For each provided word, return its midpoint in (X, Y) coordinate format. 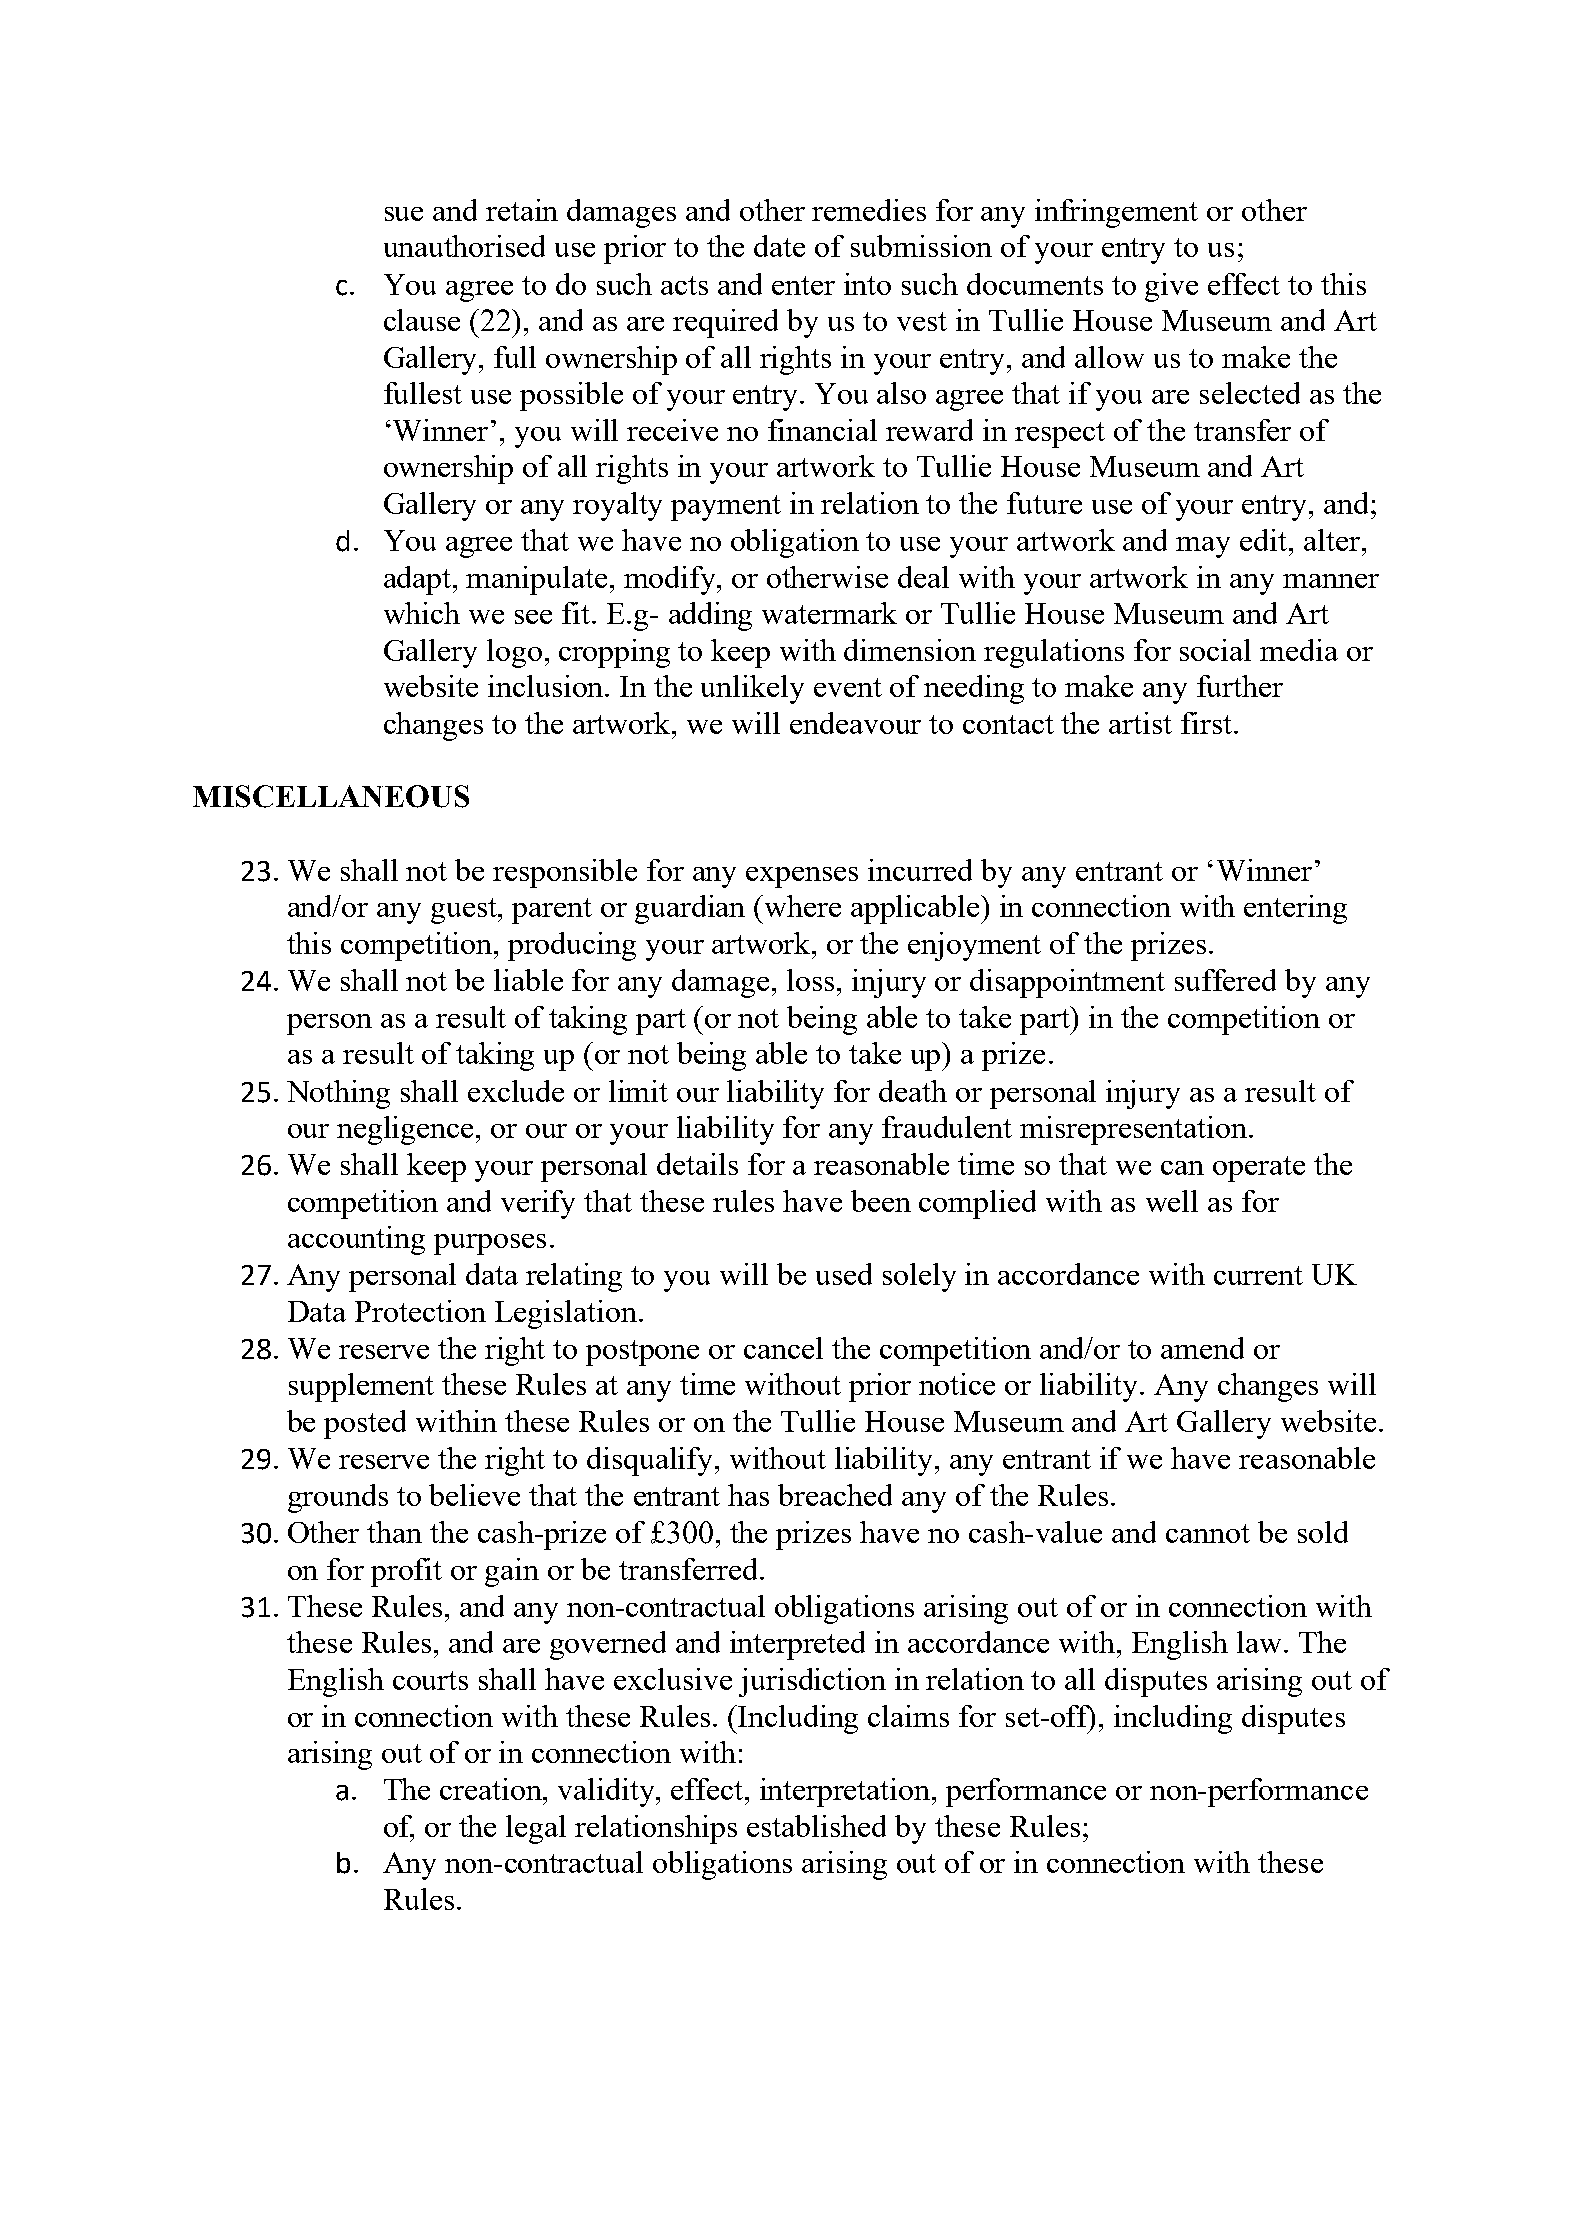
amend (1202, 1348)
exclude (516, 1091)
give (1171, 287)
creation (492, 1789)
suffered (1225, 980)
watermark (829, 613)
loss (810, 980)
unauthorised (464, 246)
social (1215, 650)
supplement (361, 1387)
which (422, 613)
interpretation (846, 1792)
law (1259, 1642)
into (867, 284)
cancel (783, 1348)
